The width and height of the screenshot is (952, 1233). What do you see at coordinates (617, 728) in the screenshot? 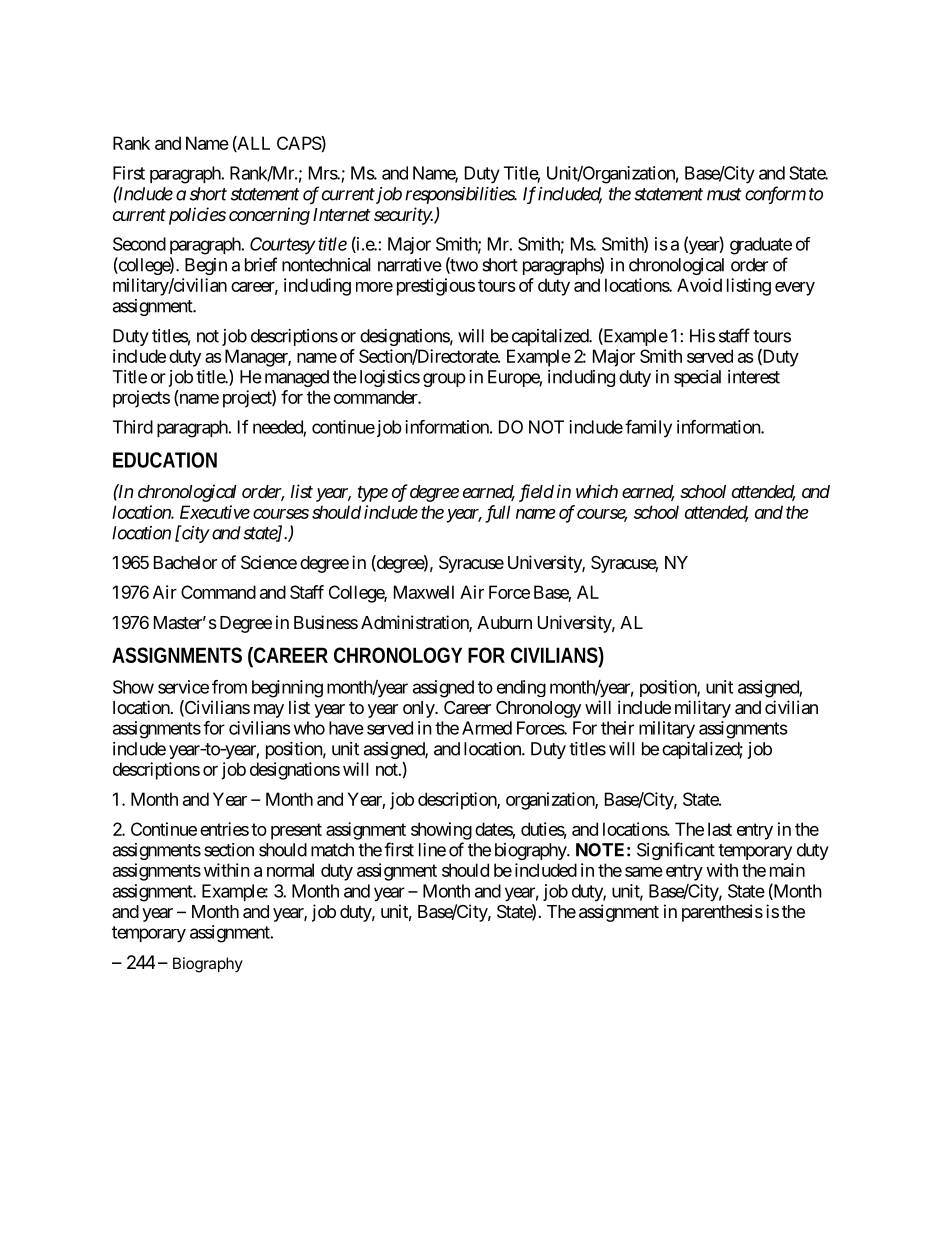
I see `their` at bounding box center [617, 728].
